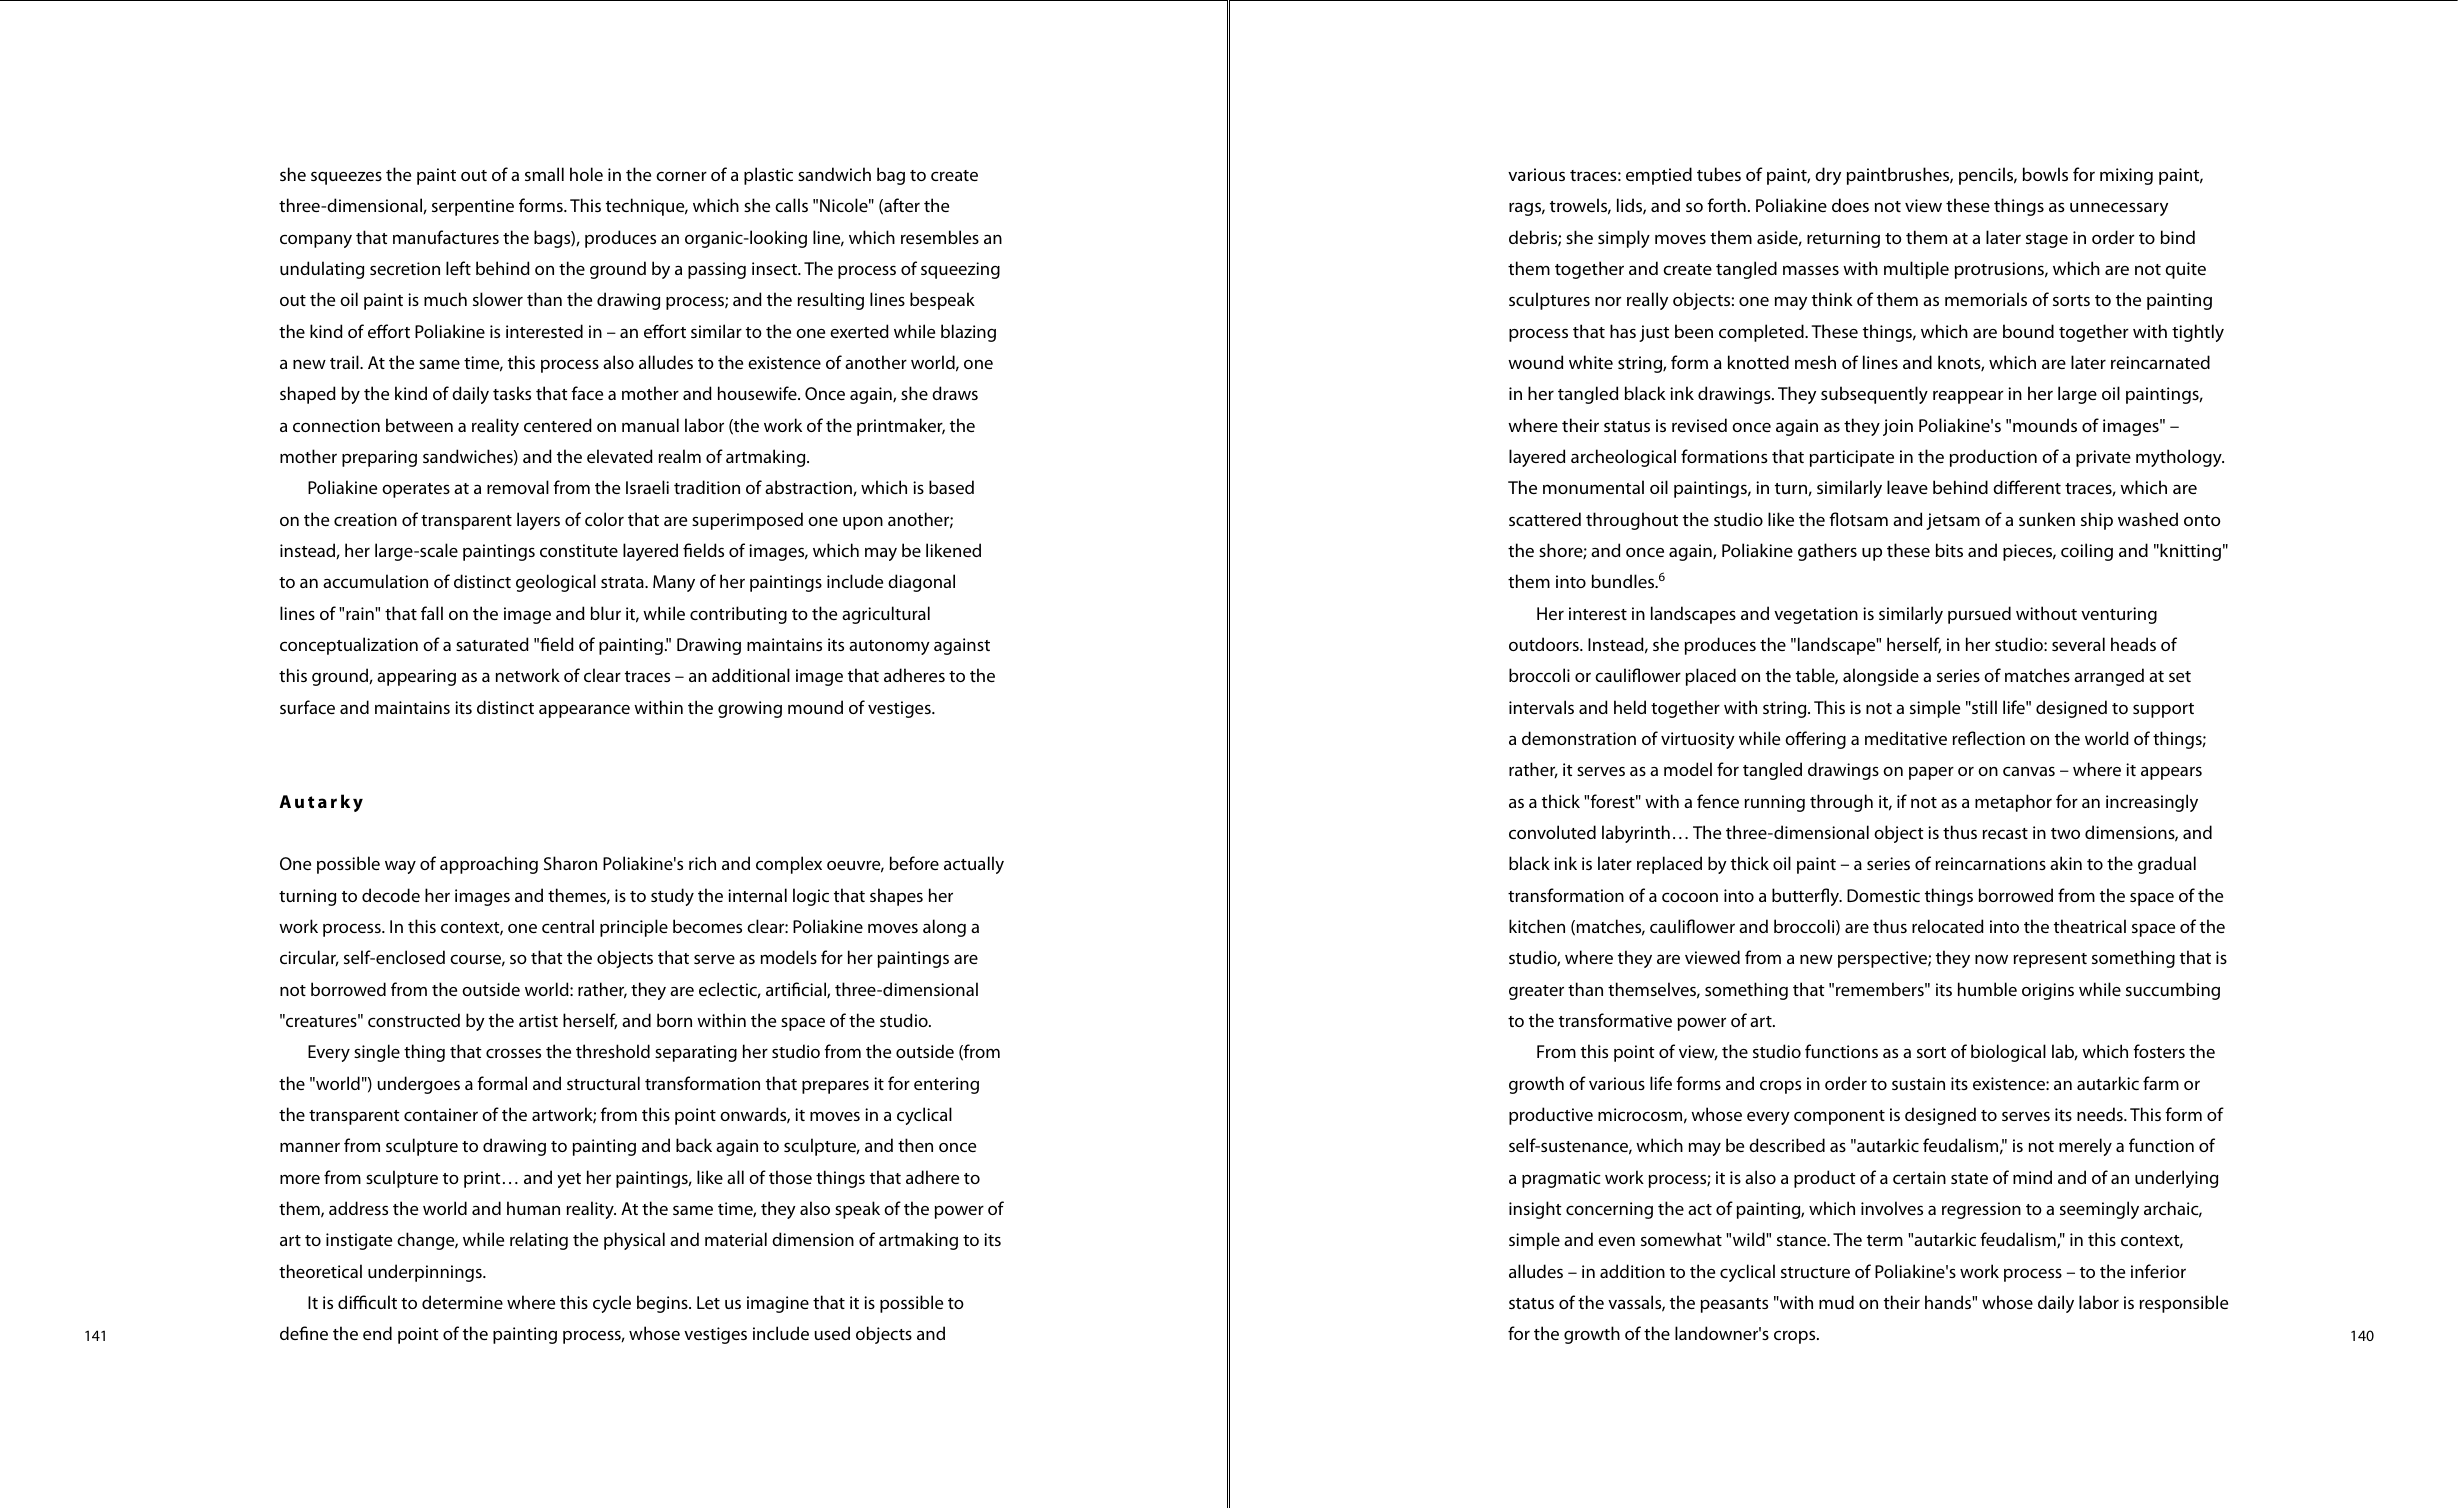 Image resolution: width=2458 pixels, height=1508 pixels. What do you see at coordinates (940, 237) in the screenshot?
I see `resembles` at bounding box center [940, 237].
